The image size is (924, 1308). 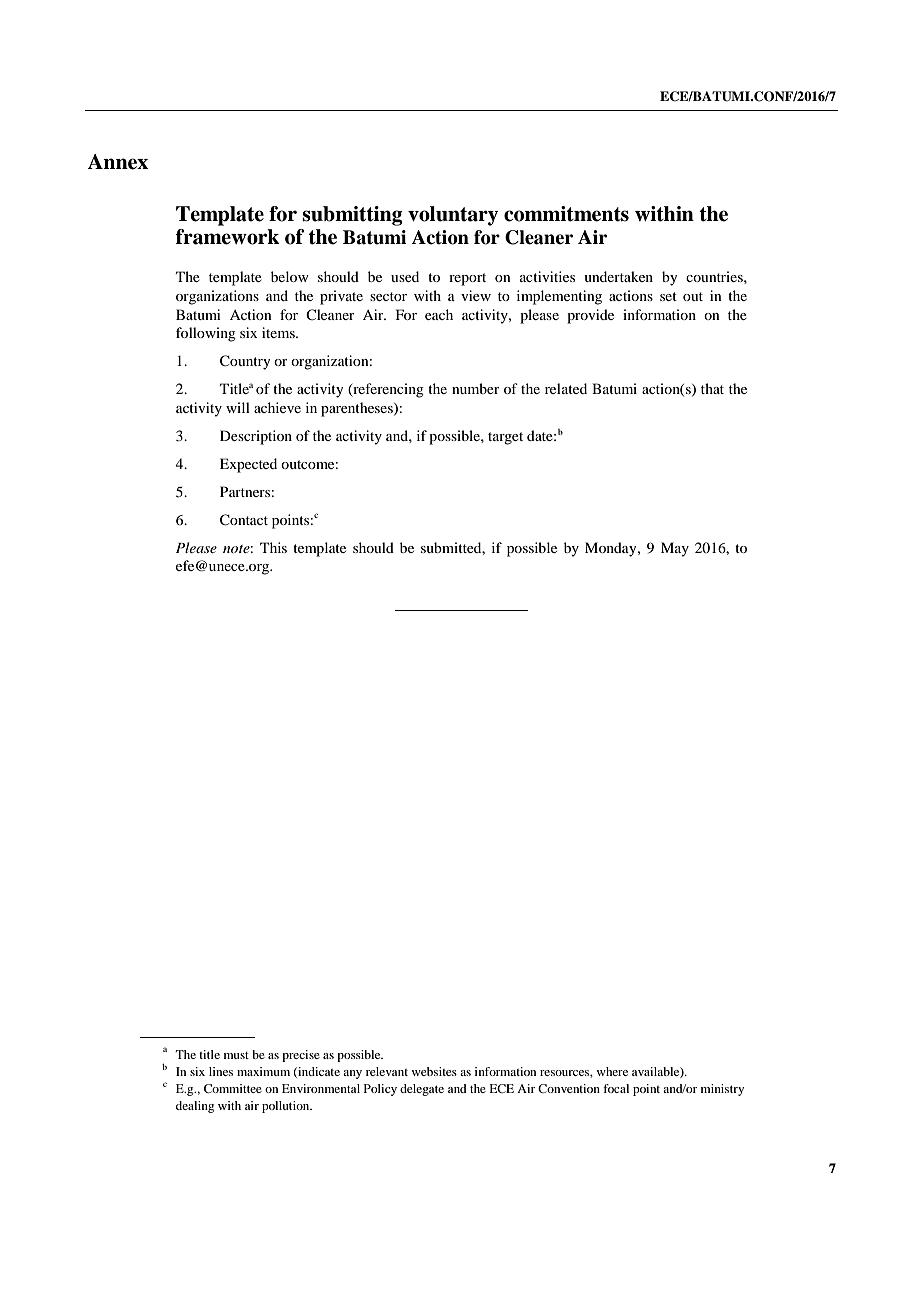 What do you see at coordinates (422, 1090) in the screenshot?
I see `delegate` at bounding box center [422, 1090].
